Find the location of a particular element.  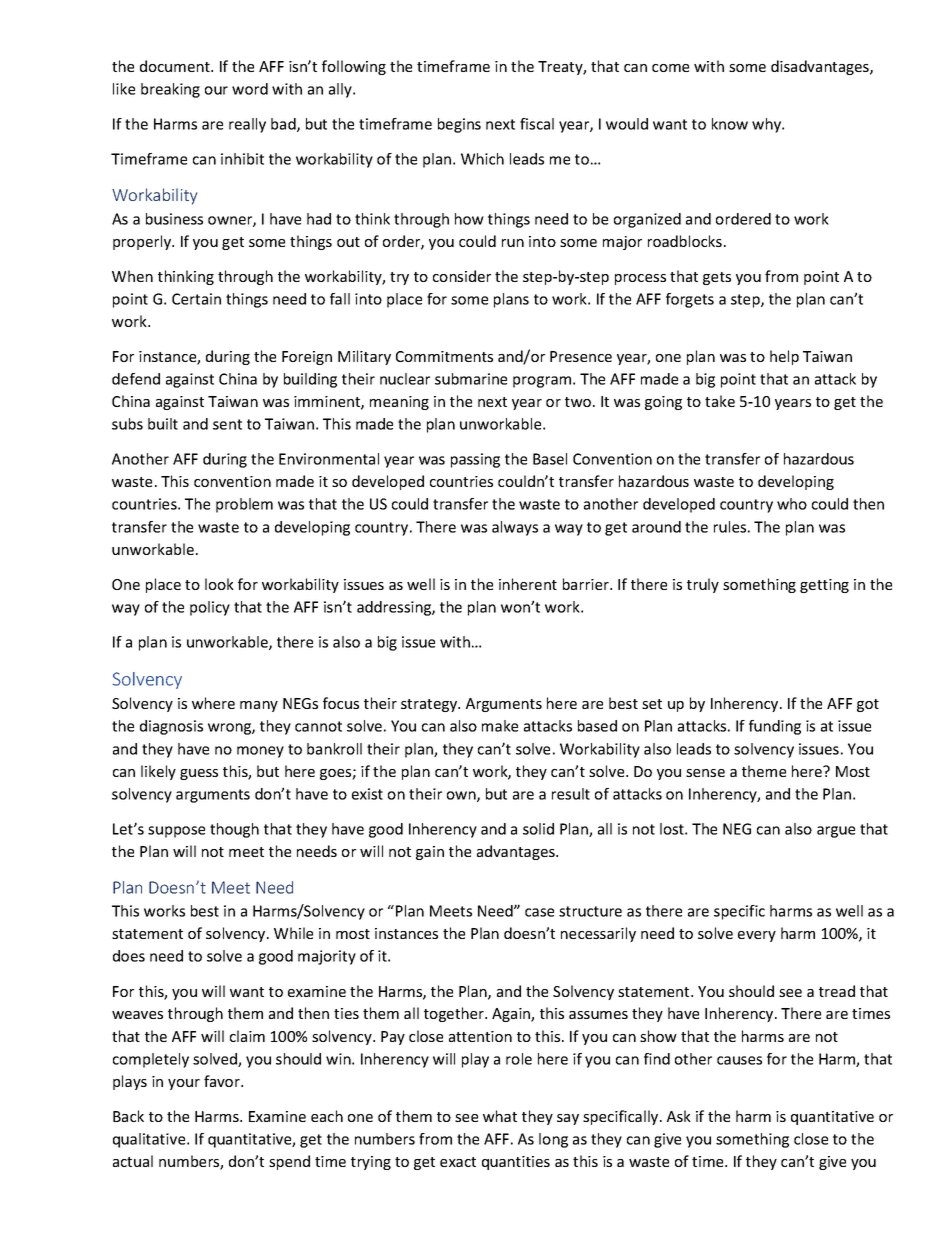

favor is located at coordinates (223, 1081).
